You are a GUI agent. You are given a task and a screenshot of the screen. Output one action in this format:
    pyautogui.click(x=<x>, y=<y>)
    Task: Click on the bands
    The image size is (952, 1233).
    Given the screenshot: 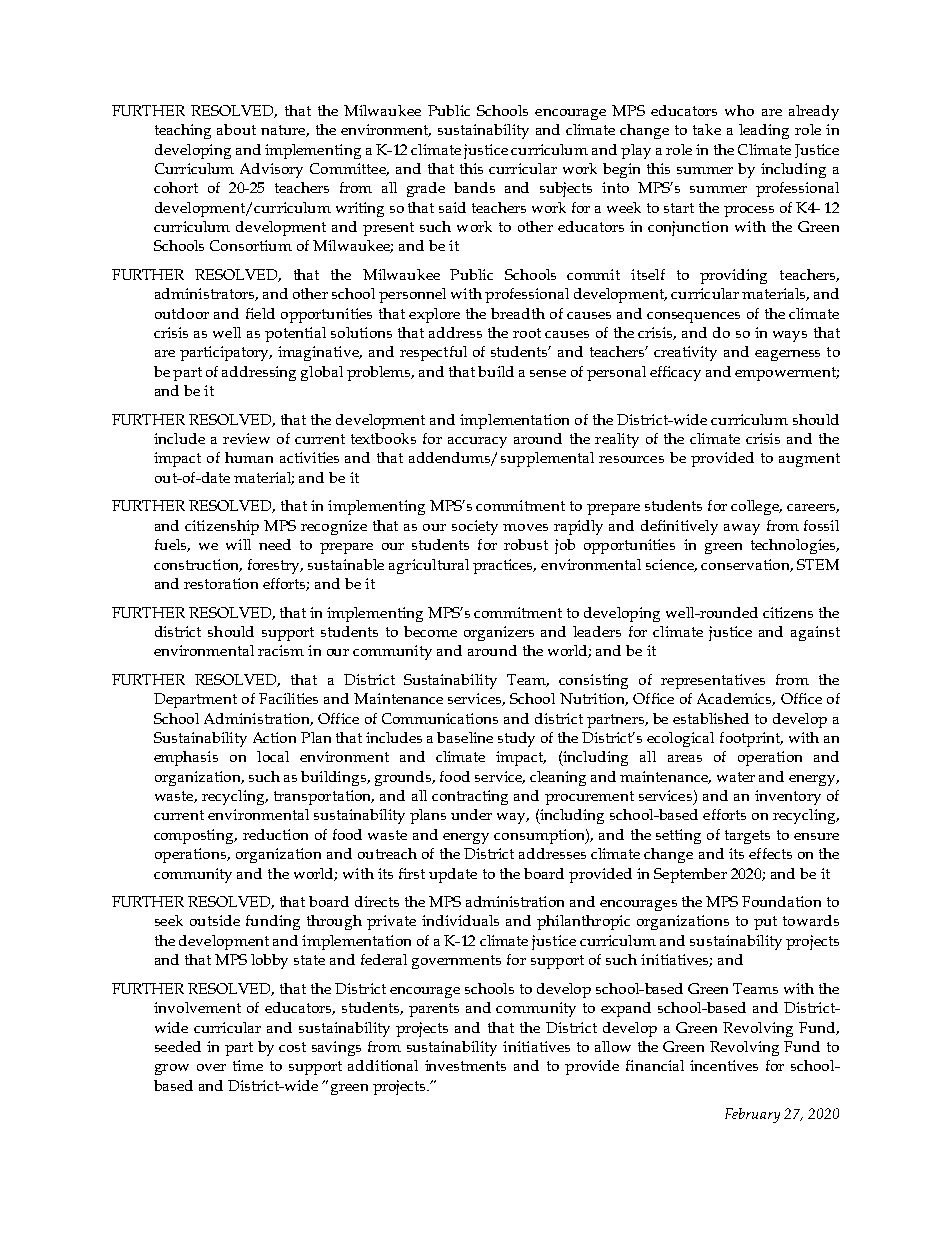 What is the action you would take?
    pyautogui.click(x=474, y=187)
